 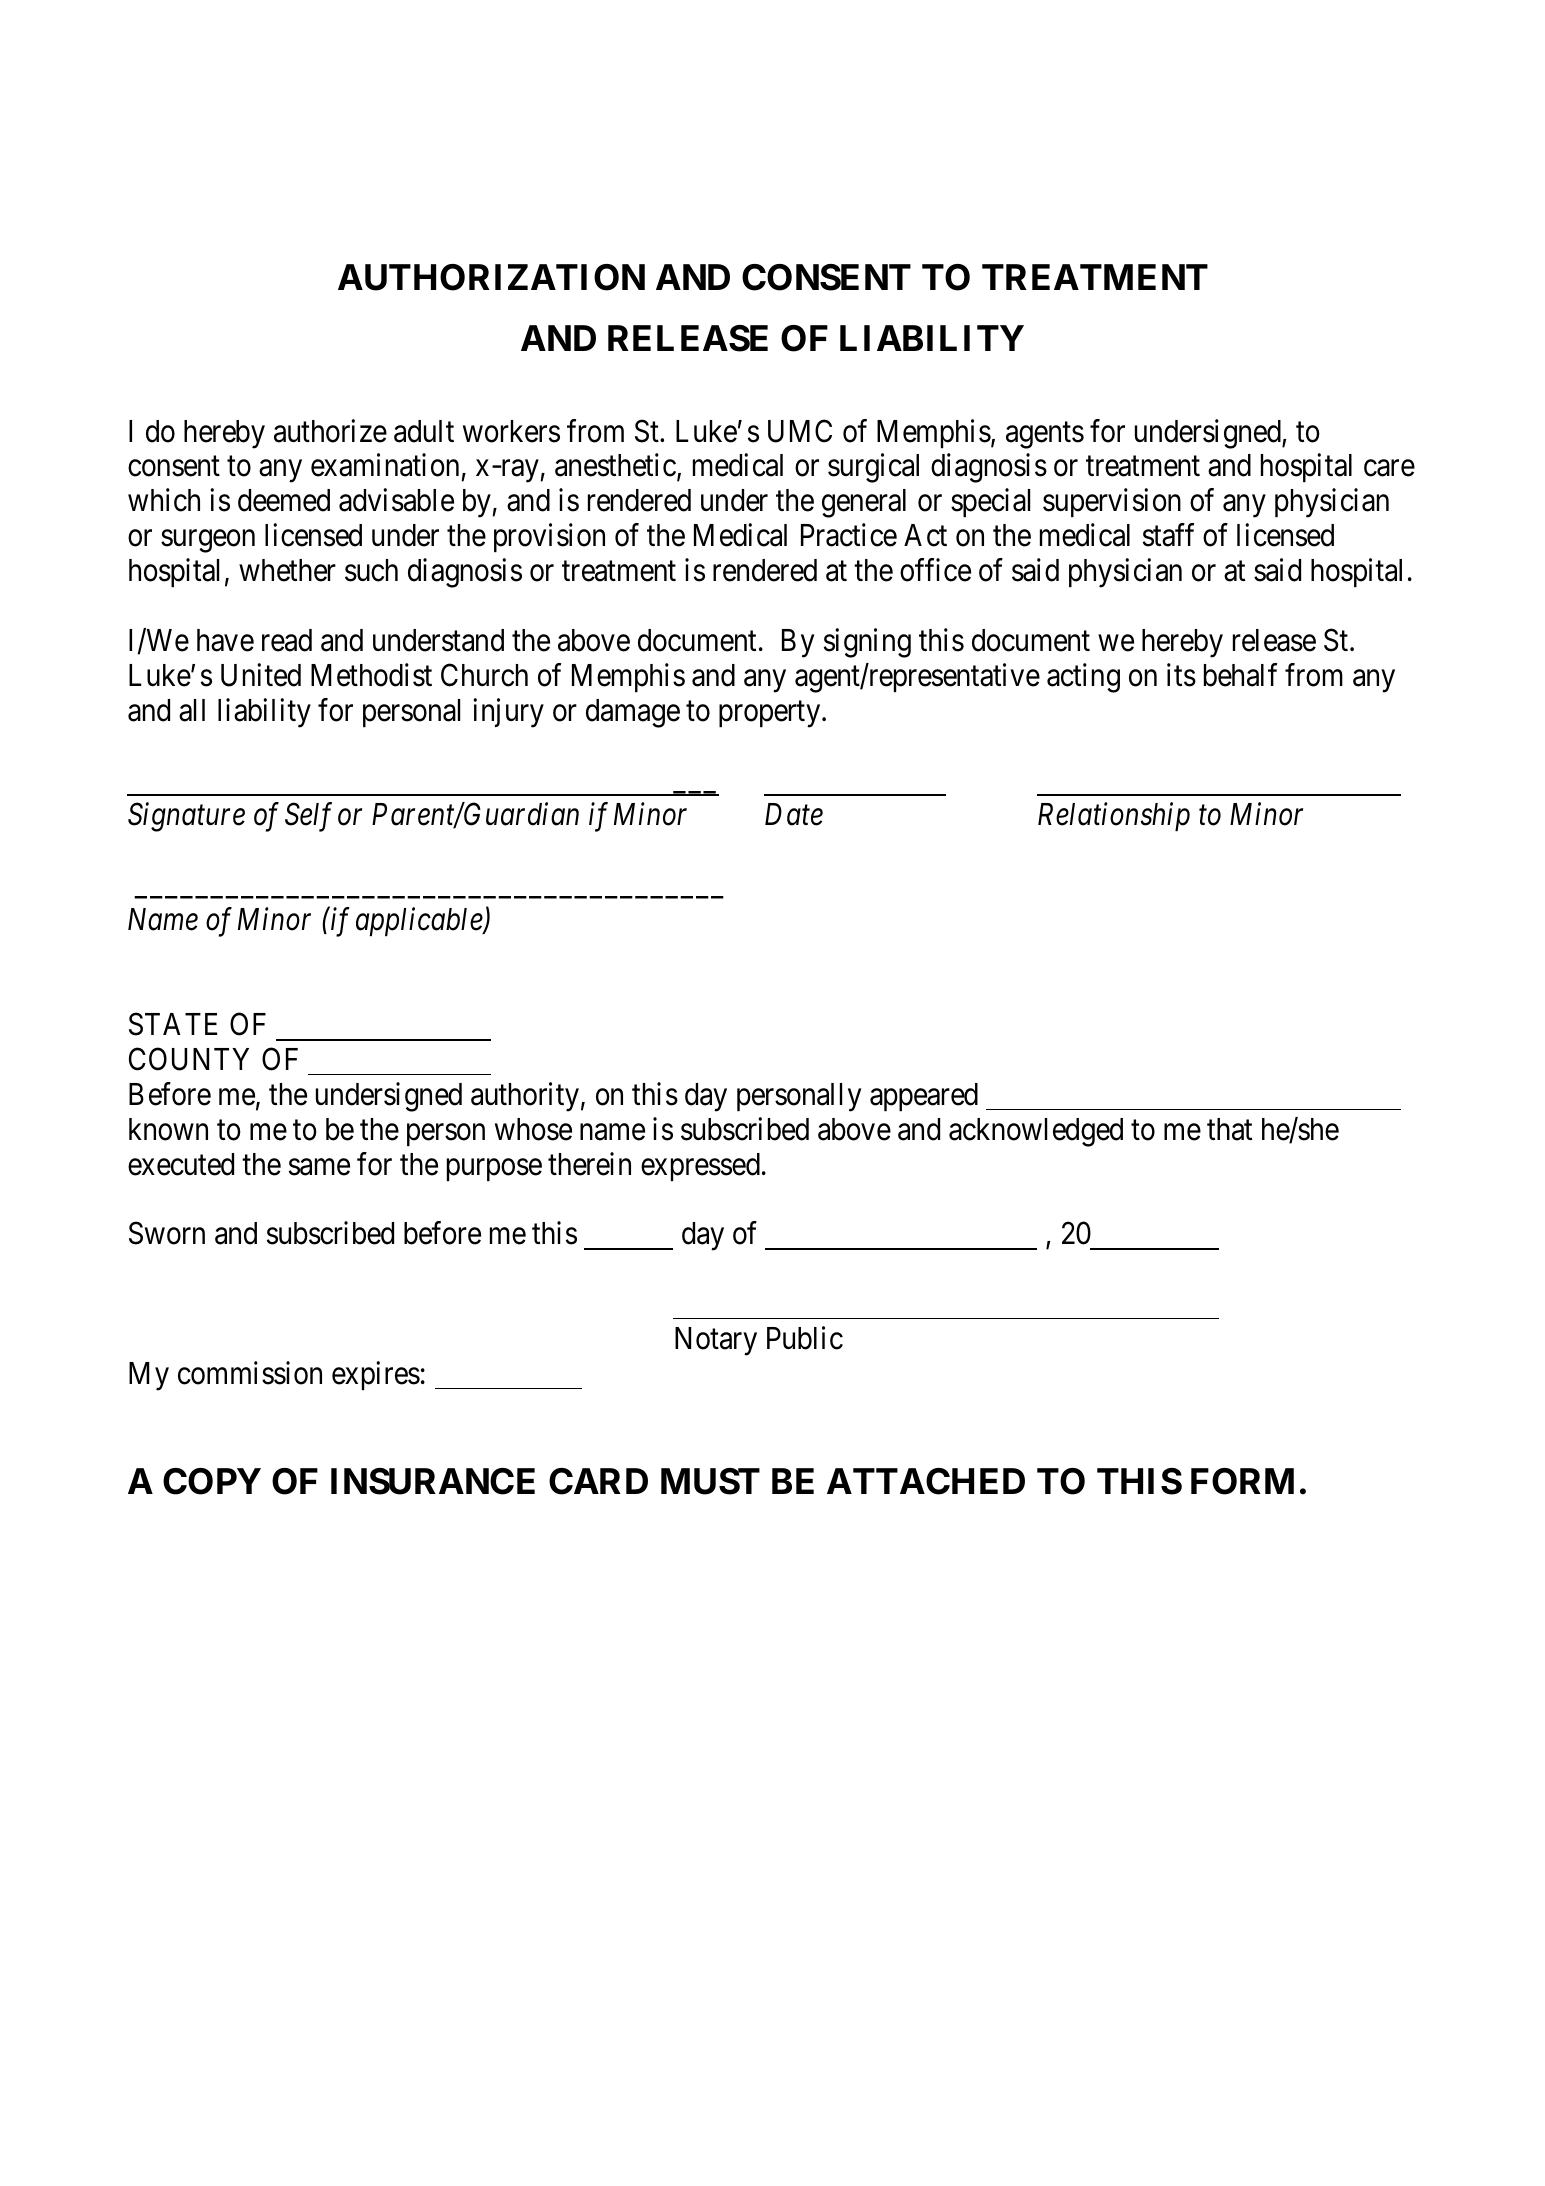 What do you see at coordinates (849, 535) in the page?
I see `Practice` at bounding box center [849, 535].
